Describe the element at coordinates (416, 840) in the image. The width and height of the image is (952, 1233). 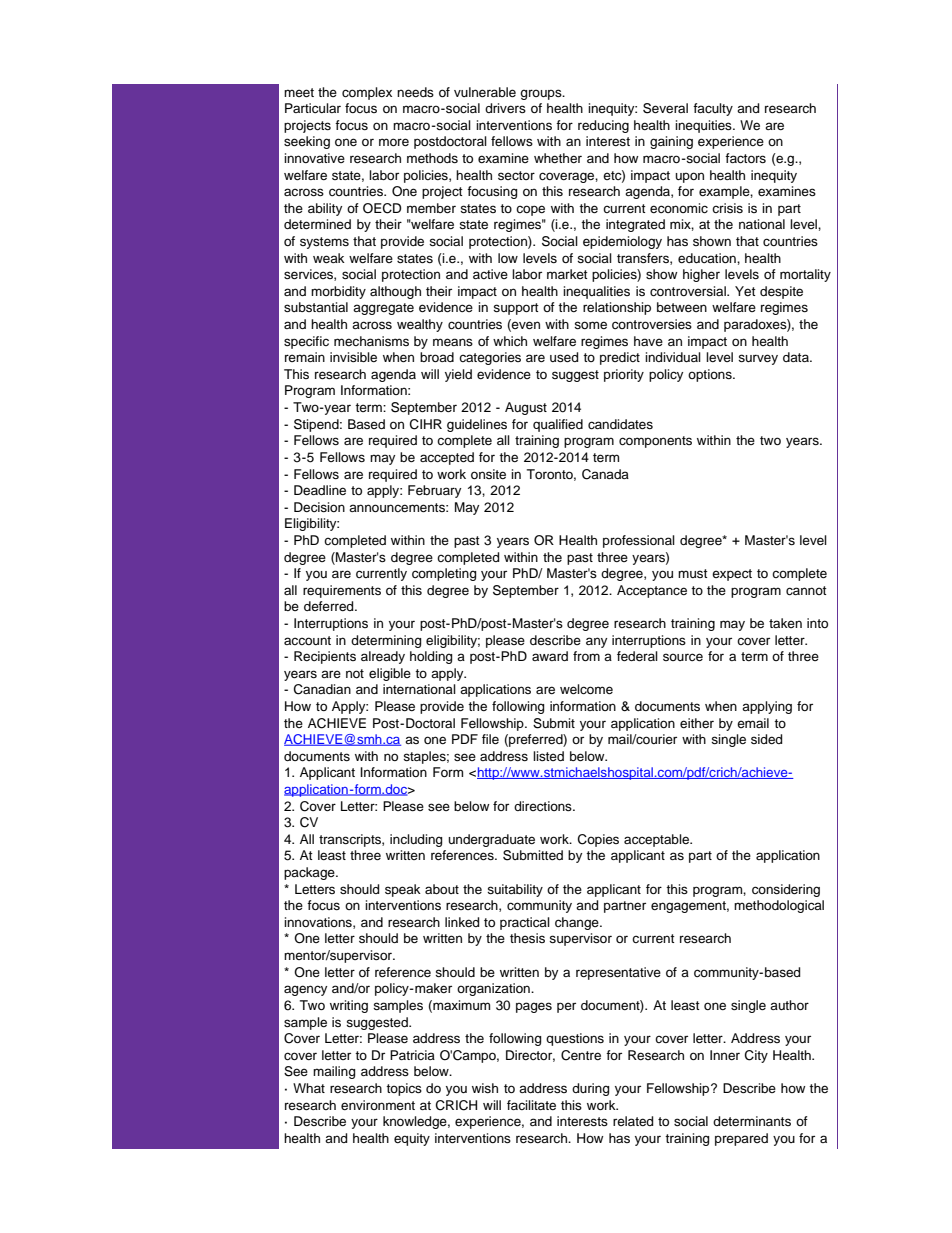
I see `including` at that location.
